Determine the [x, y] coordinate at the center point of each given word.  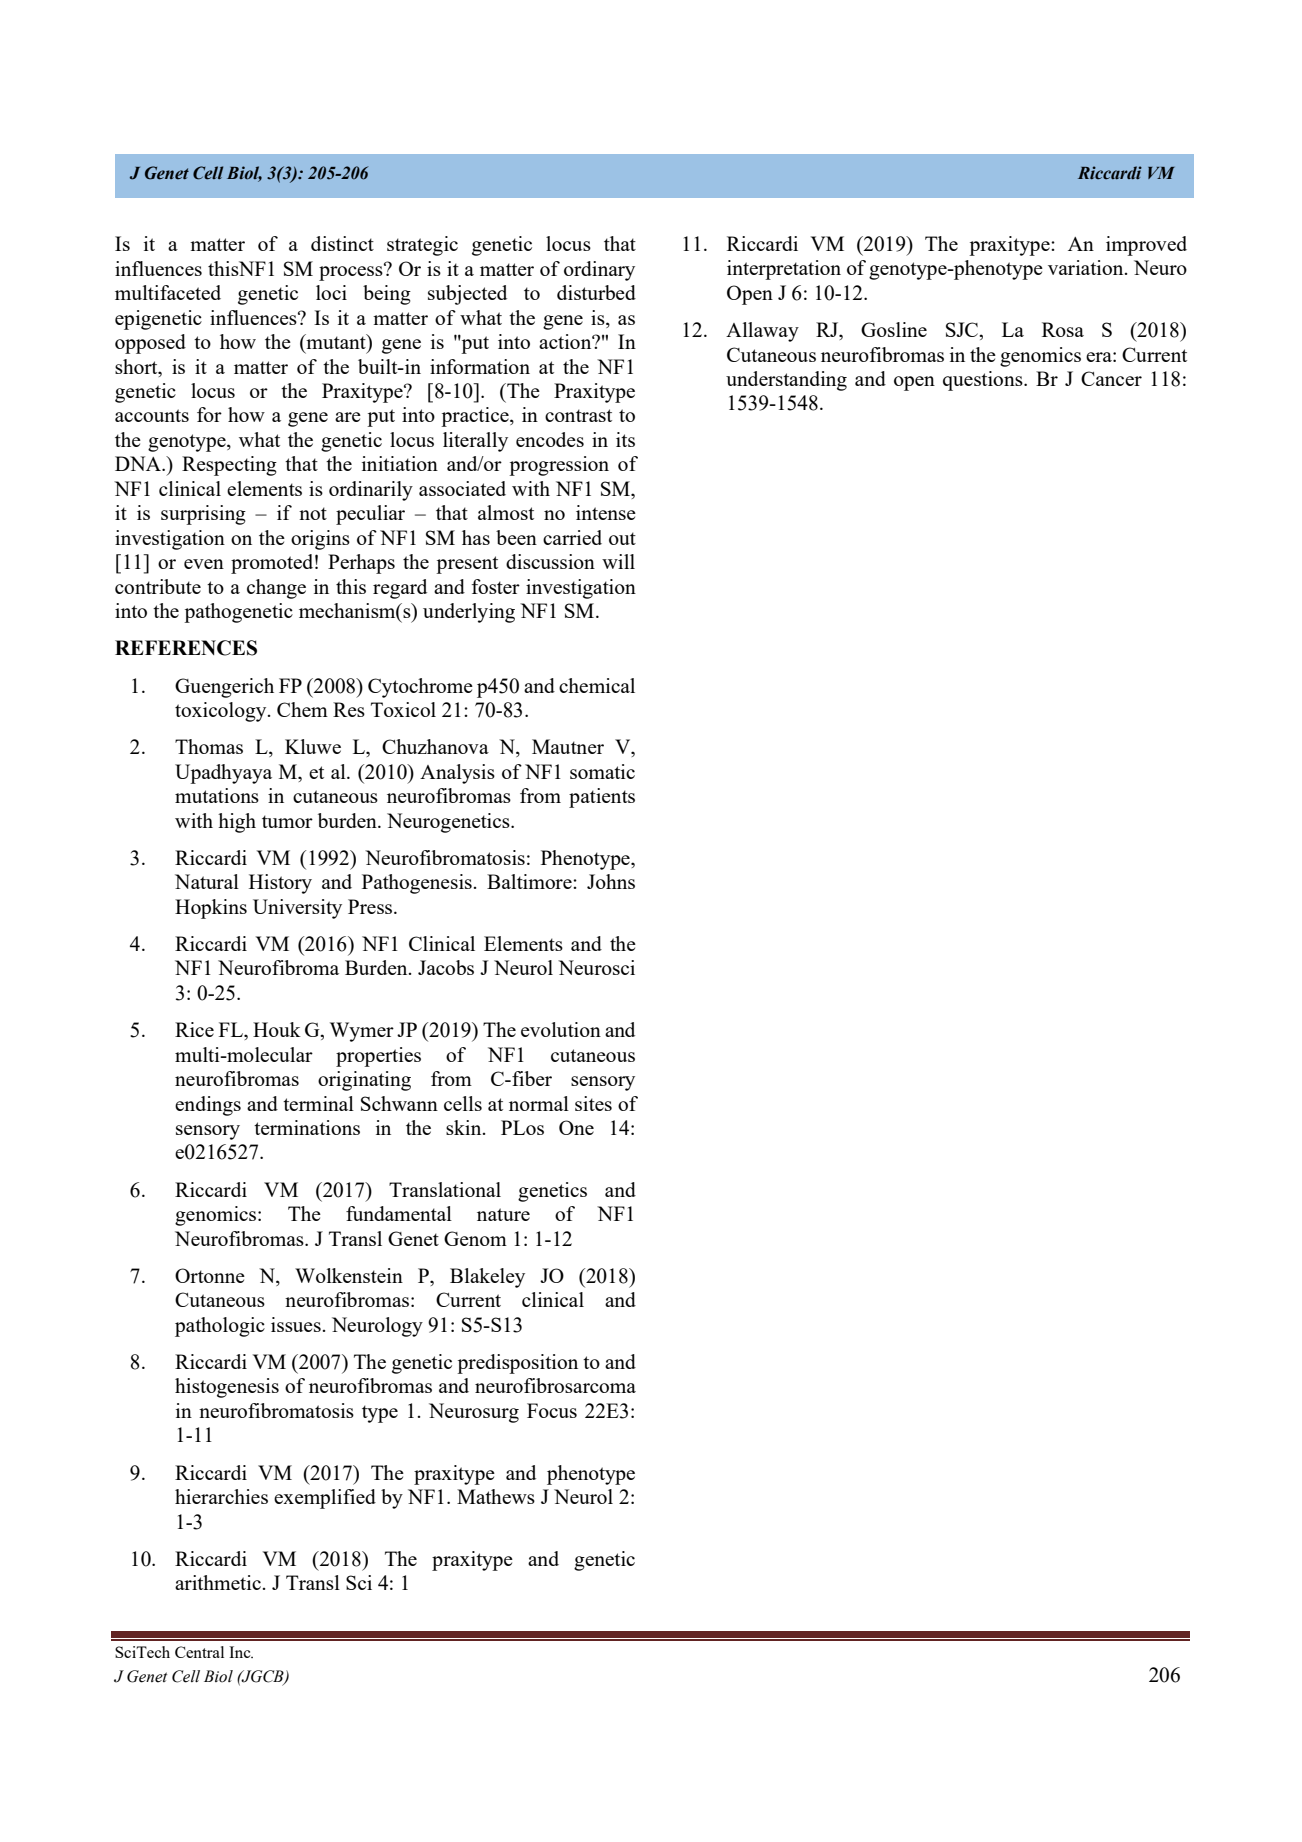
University [297, 909]
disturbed [596, 292]
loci [331, 292]
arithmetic [218, 1582]
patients [602, 798]
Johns [611, 881]
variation [1087, 267]
